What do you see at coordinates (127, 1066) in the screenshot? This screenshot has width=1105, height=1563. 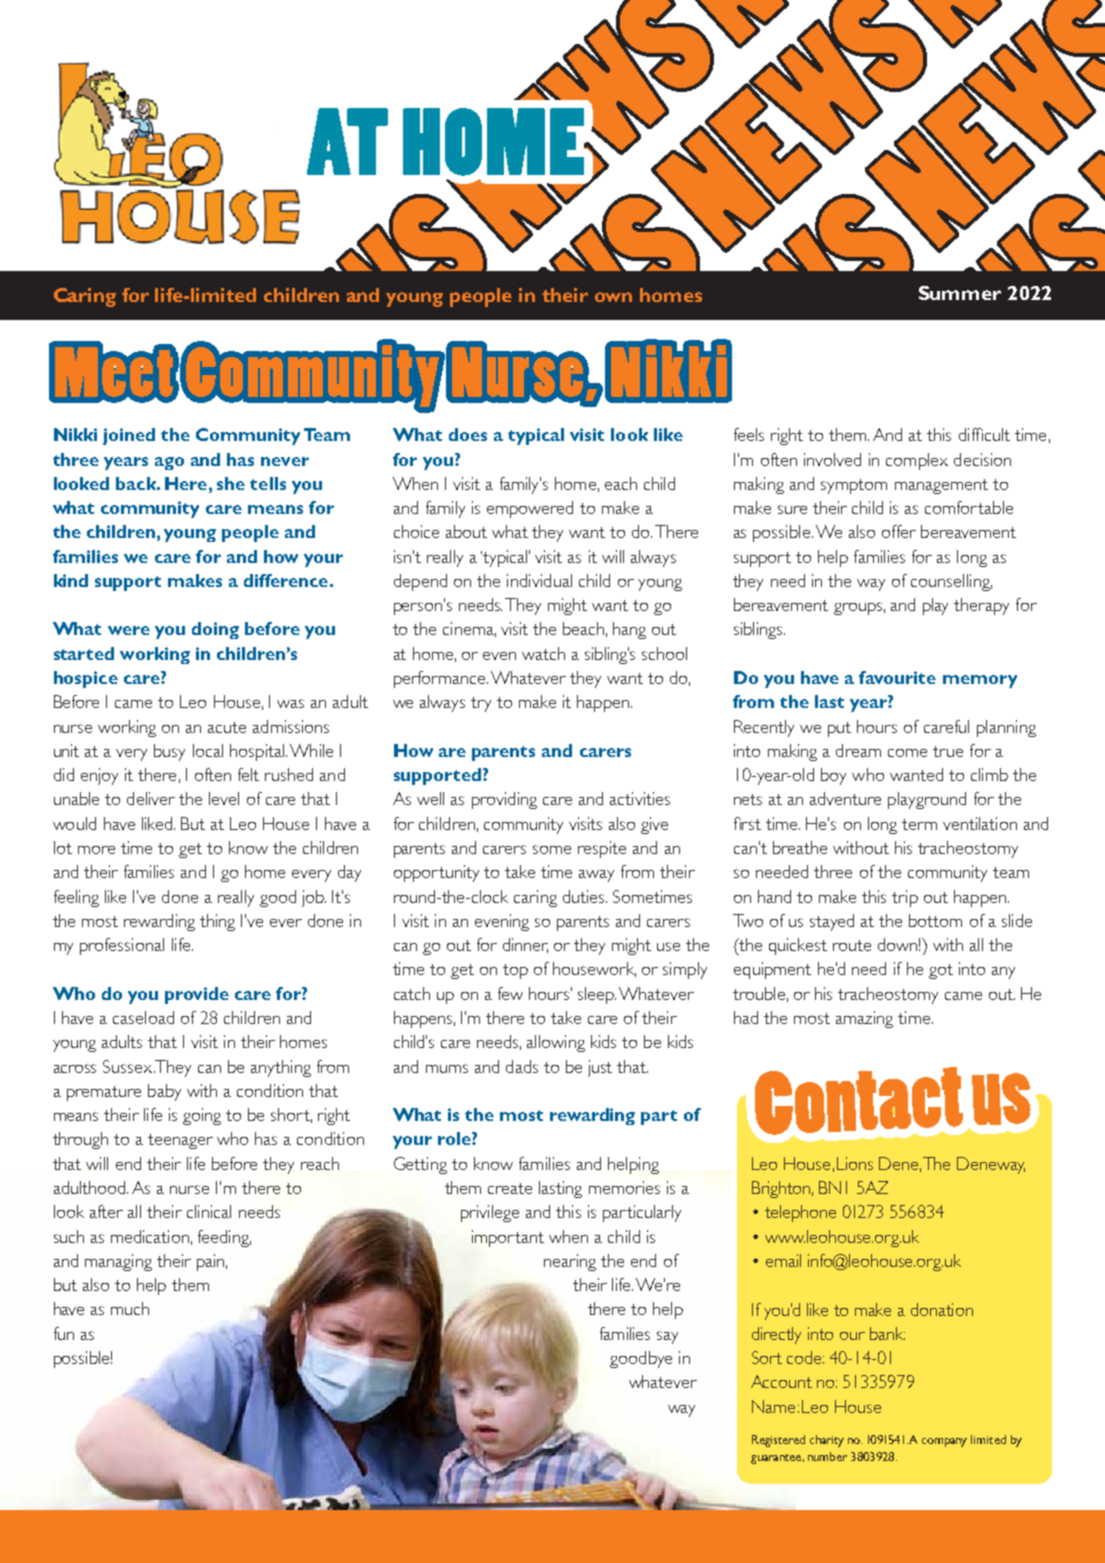 I see `Sussex` at bounding box center [127, 1066].
